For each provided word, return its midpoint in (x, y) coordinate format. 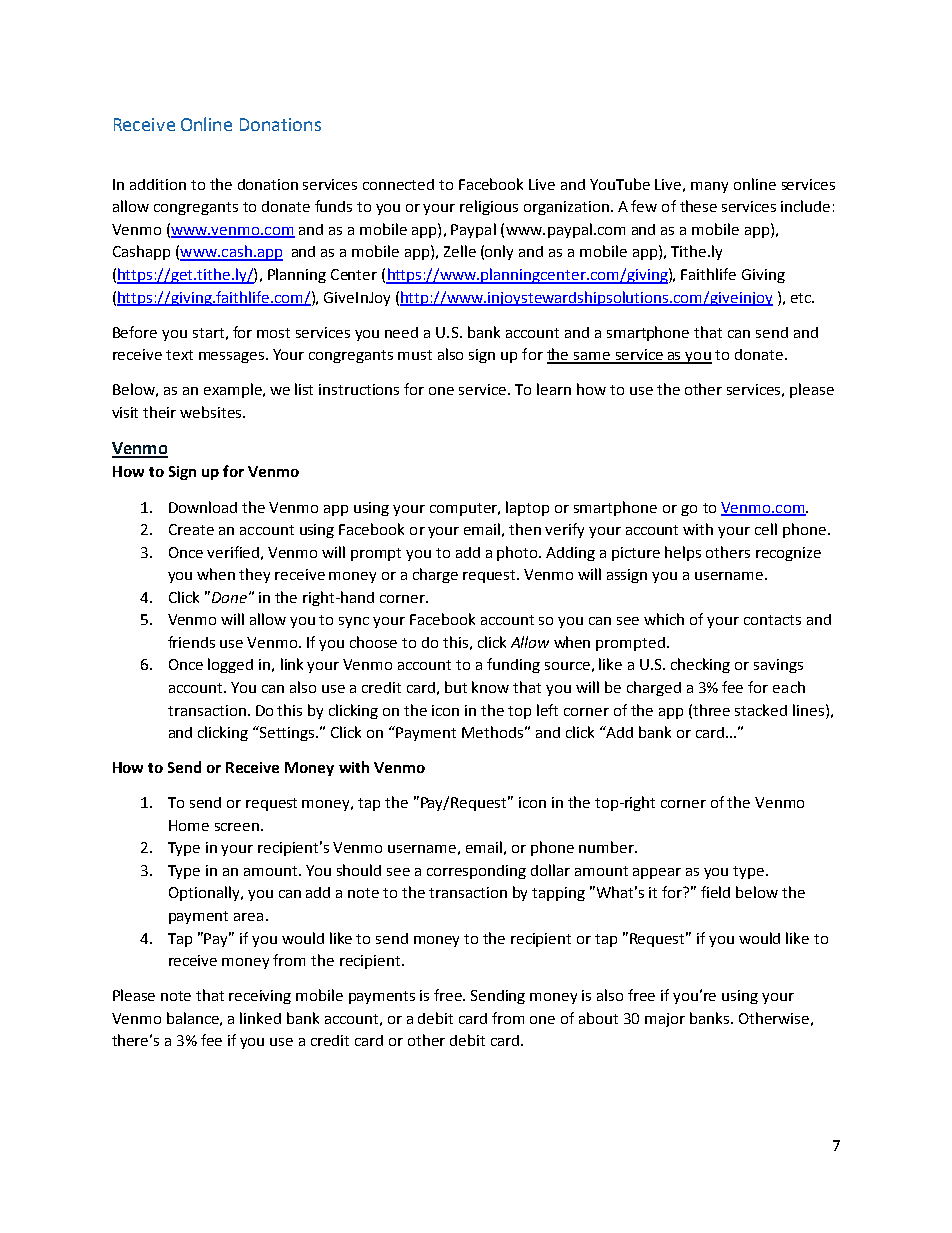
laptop (527, 508)
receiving (260, 997)
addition (158, 184)
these (698, 206)
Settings (289, 734)
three (711, 710)
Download (203, 507)
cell (766, 529)
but (456, 687)
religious (489, 207)
